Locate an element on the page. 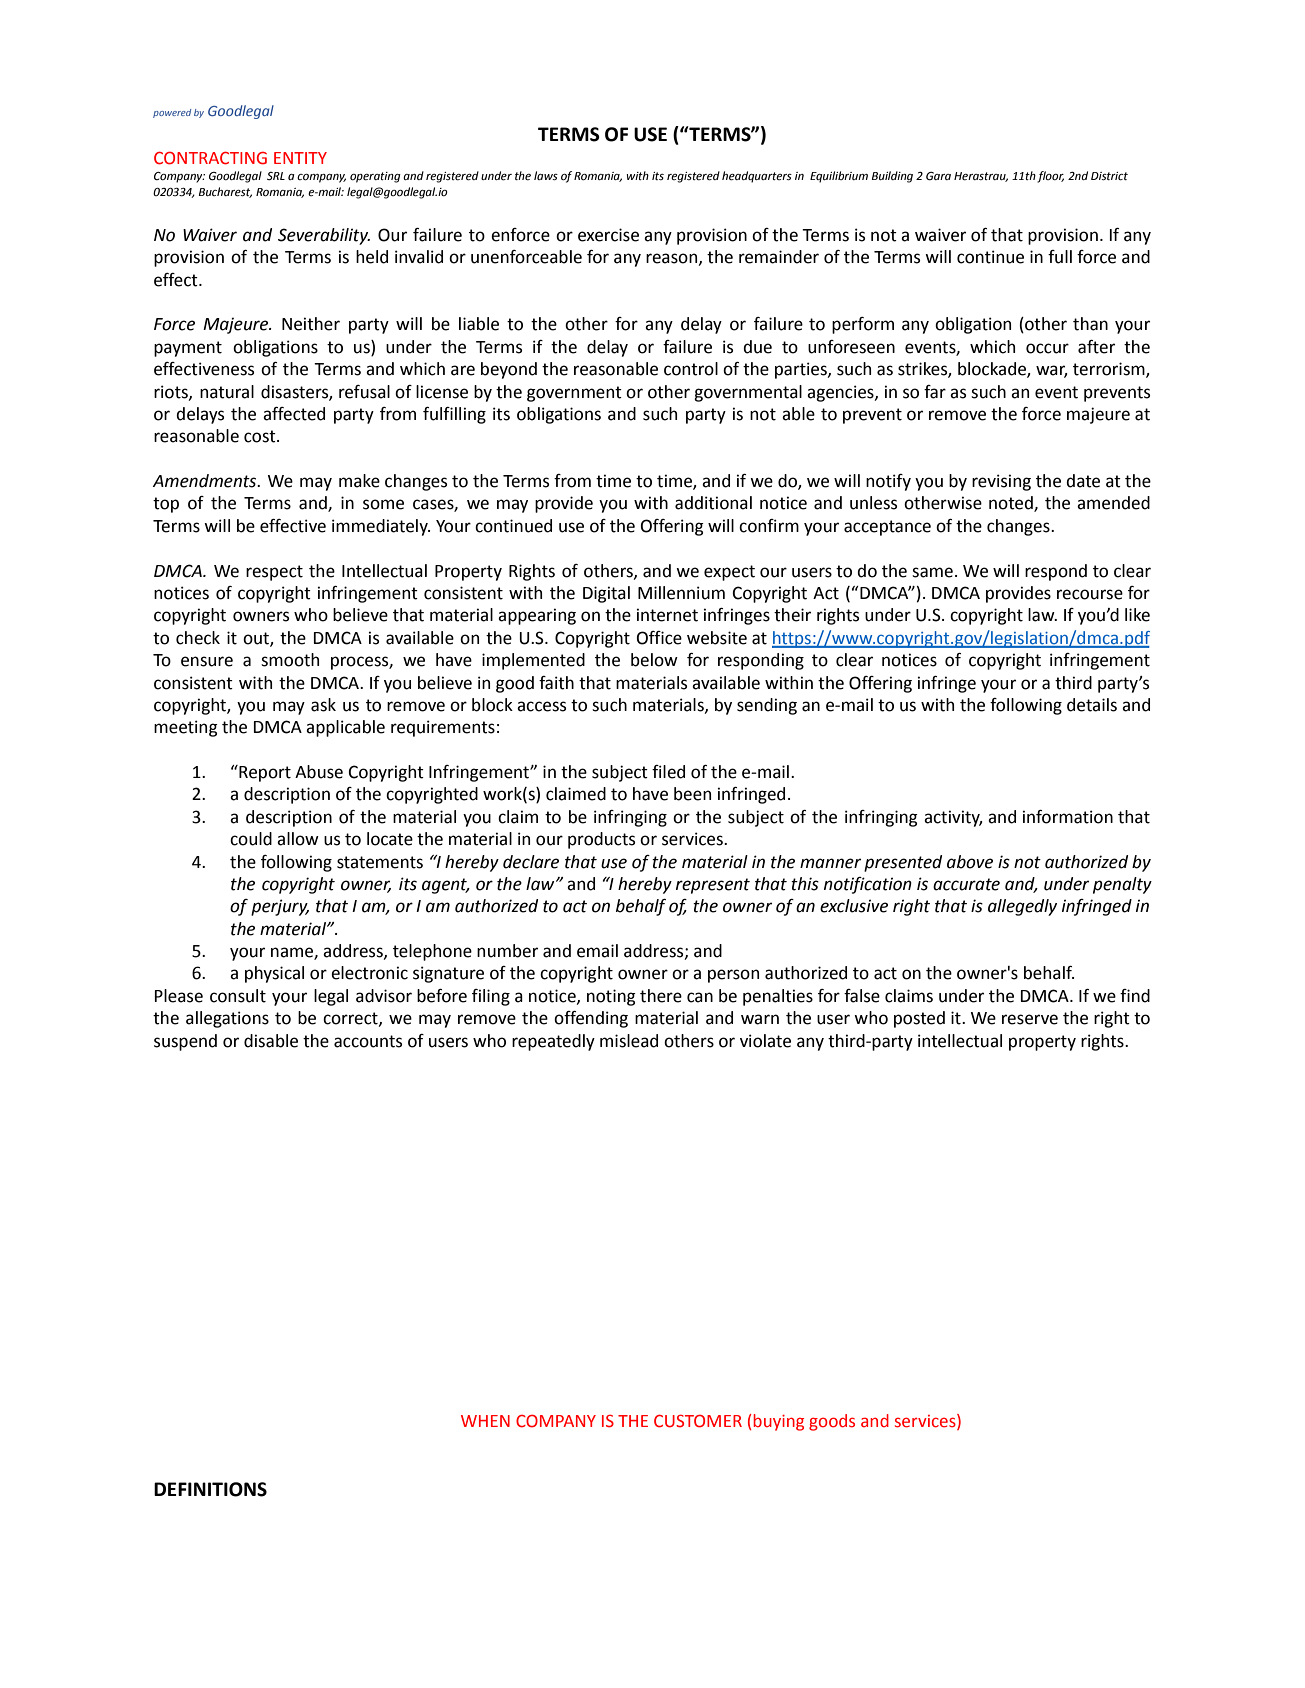 The width and height of the document is (1305, 1688). headquarters is located at coordinates (757, 177).
